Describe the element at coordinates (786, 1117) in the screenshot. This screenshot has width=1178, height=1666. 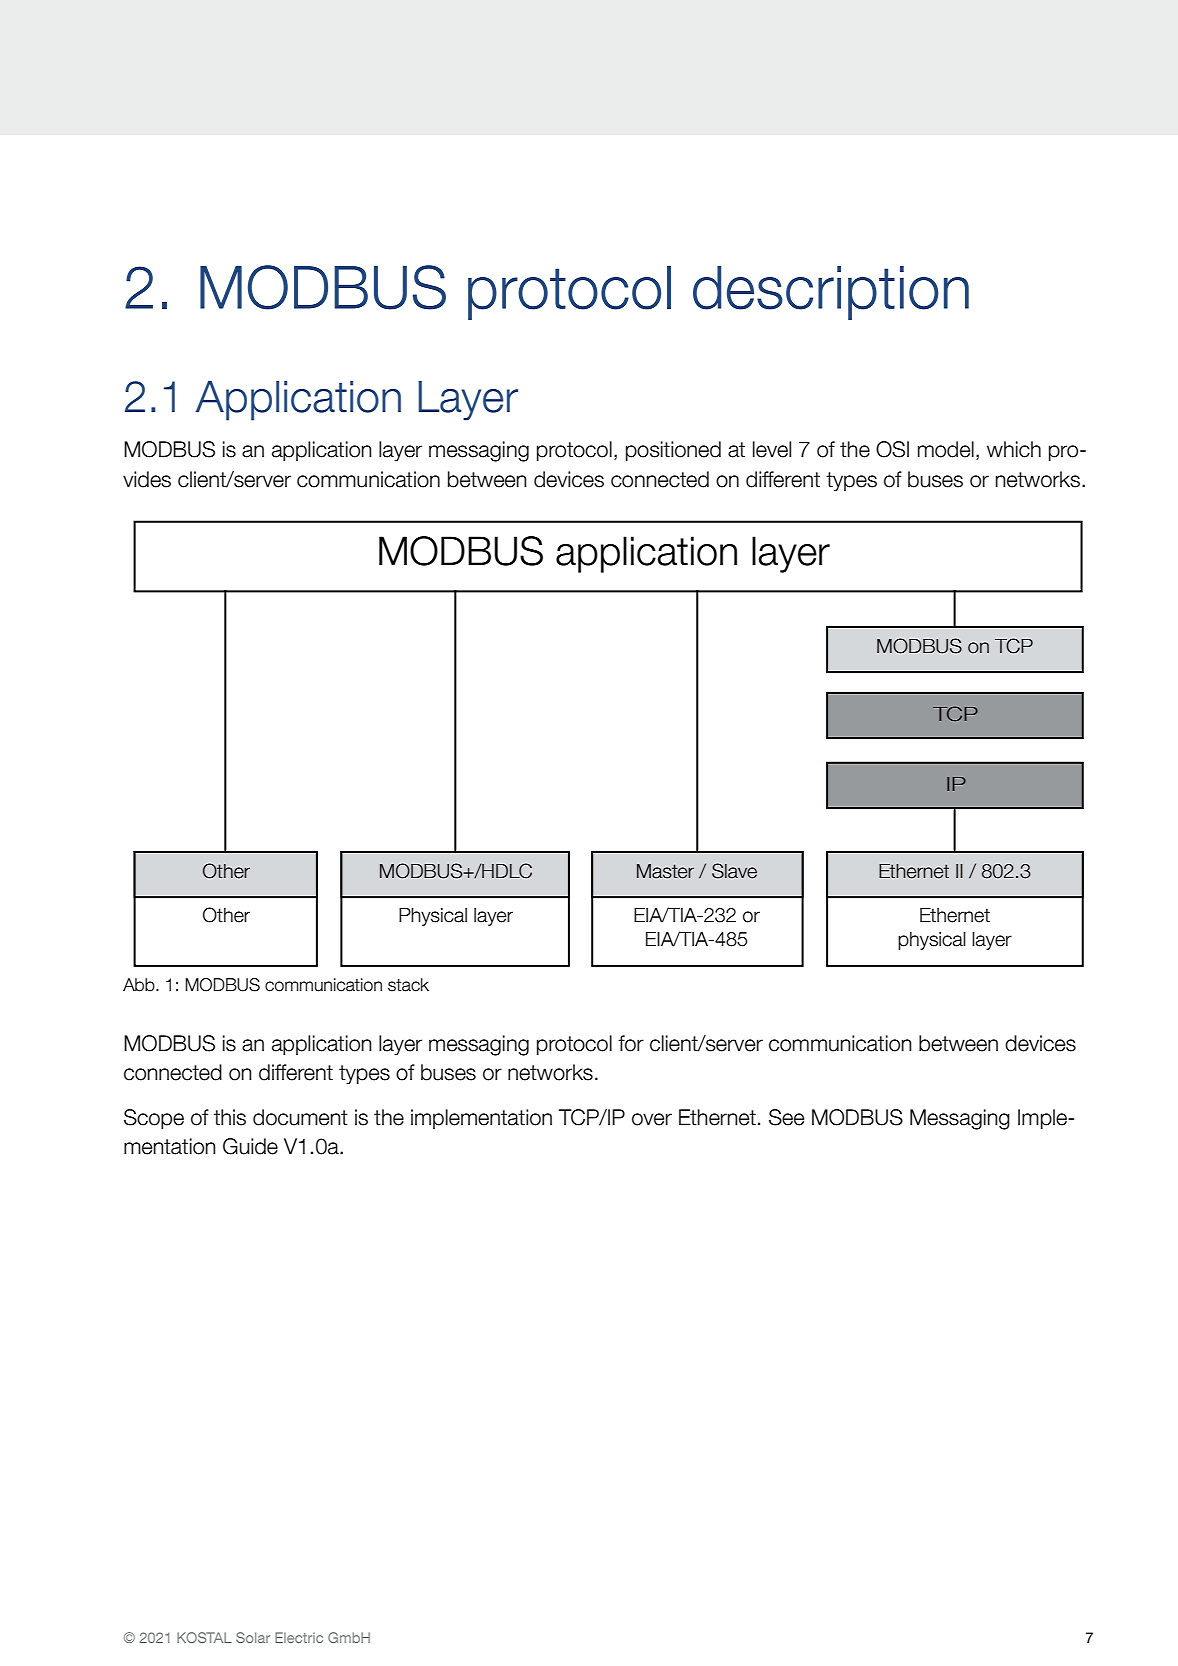
I see `See` at that location.
